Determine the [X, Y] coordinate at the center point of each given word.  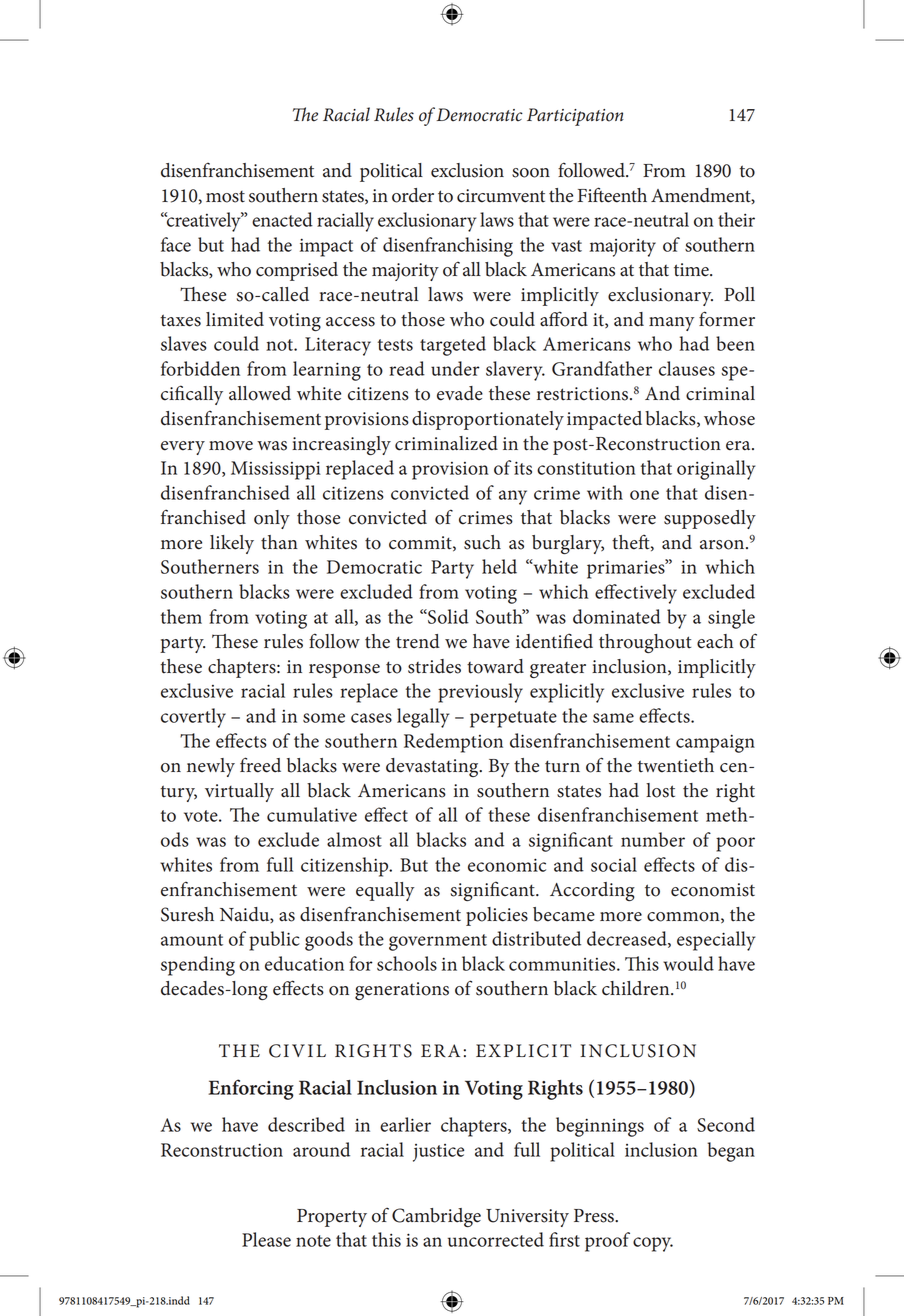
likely [232, 544]
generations [402, 991]
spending [198, 966]
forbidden [200, 368]
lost [660, 790]
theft [632, 543]
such [482, 542]
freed [260, 765]
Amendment [702, 196]
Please [266, 1239]
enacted [282, 219]
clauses [687, 368]
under [455, 368]
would [688, 963]
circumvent [501, 196]
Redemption [453, 743]
